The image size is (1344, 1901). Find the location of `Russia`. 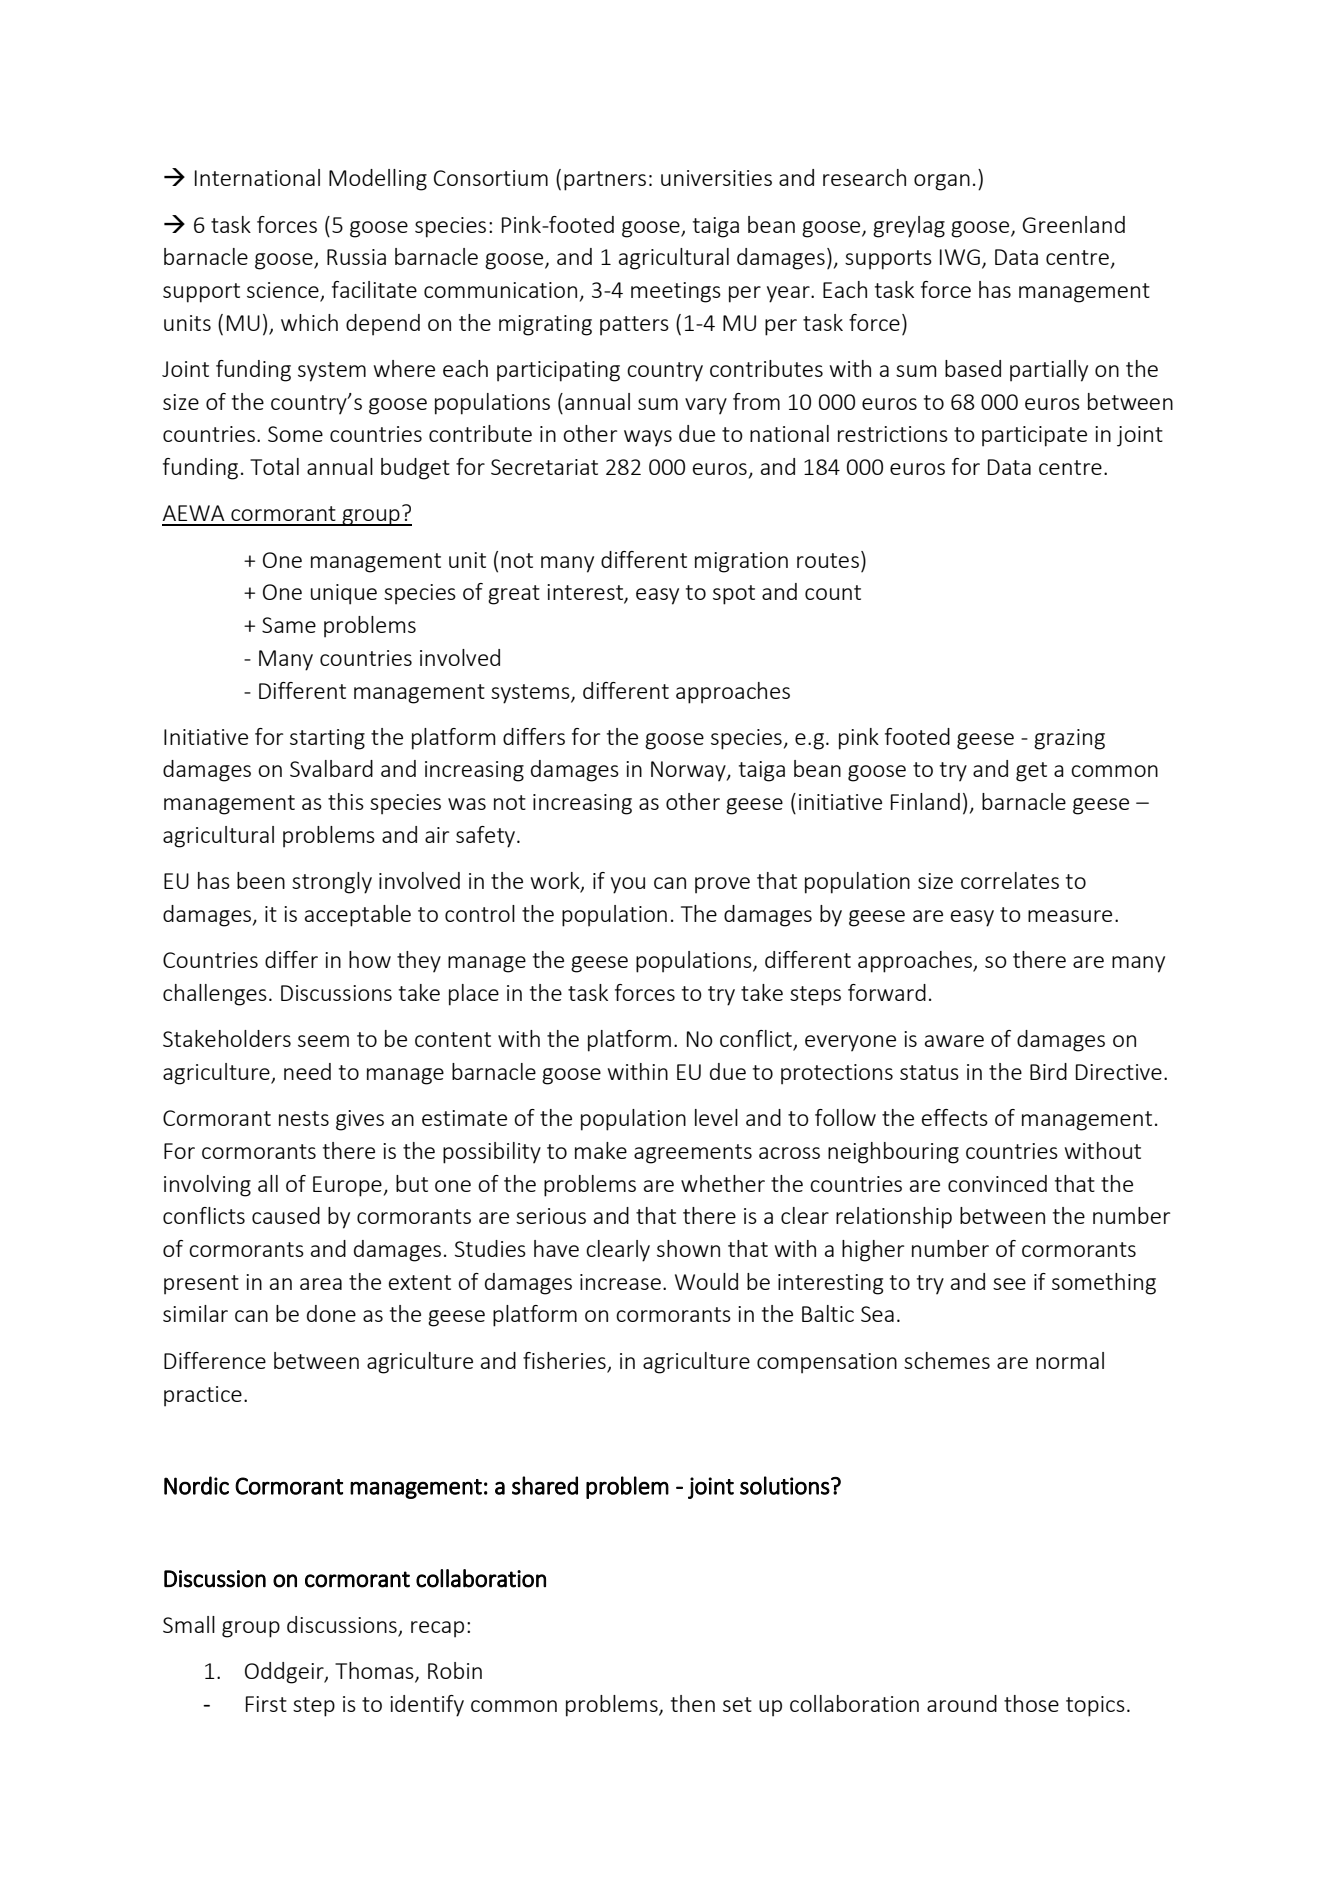

Russia is located at coordinates (356, 257).
